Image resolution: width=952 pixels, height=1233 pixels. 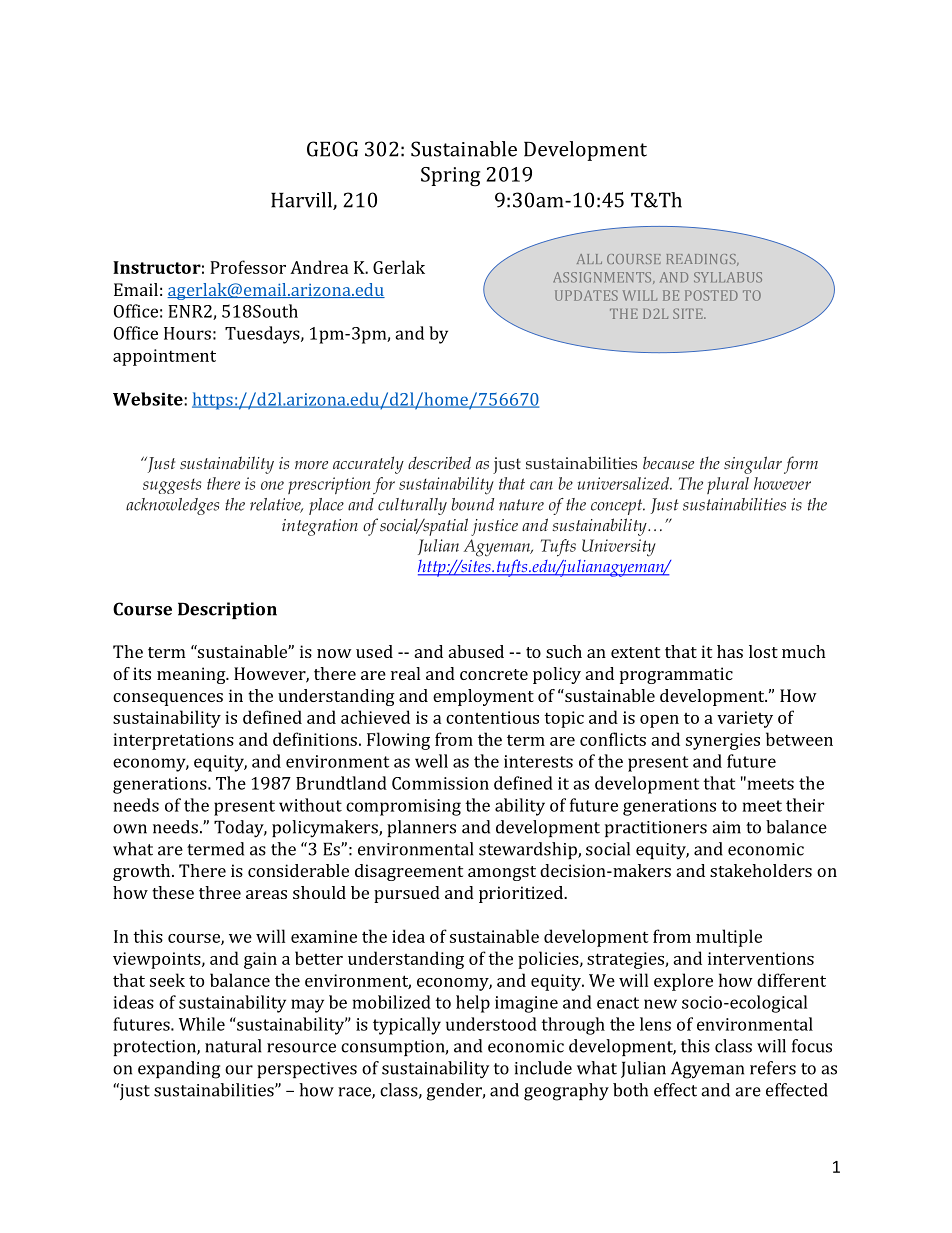 What do you see at coordinates (726, 827) in the screenshot?
I see `aim` at bounding box center [726, 827].
